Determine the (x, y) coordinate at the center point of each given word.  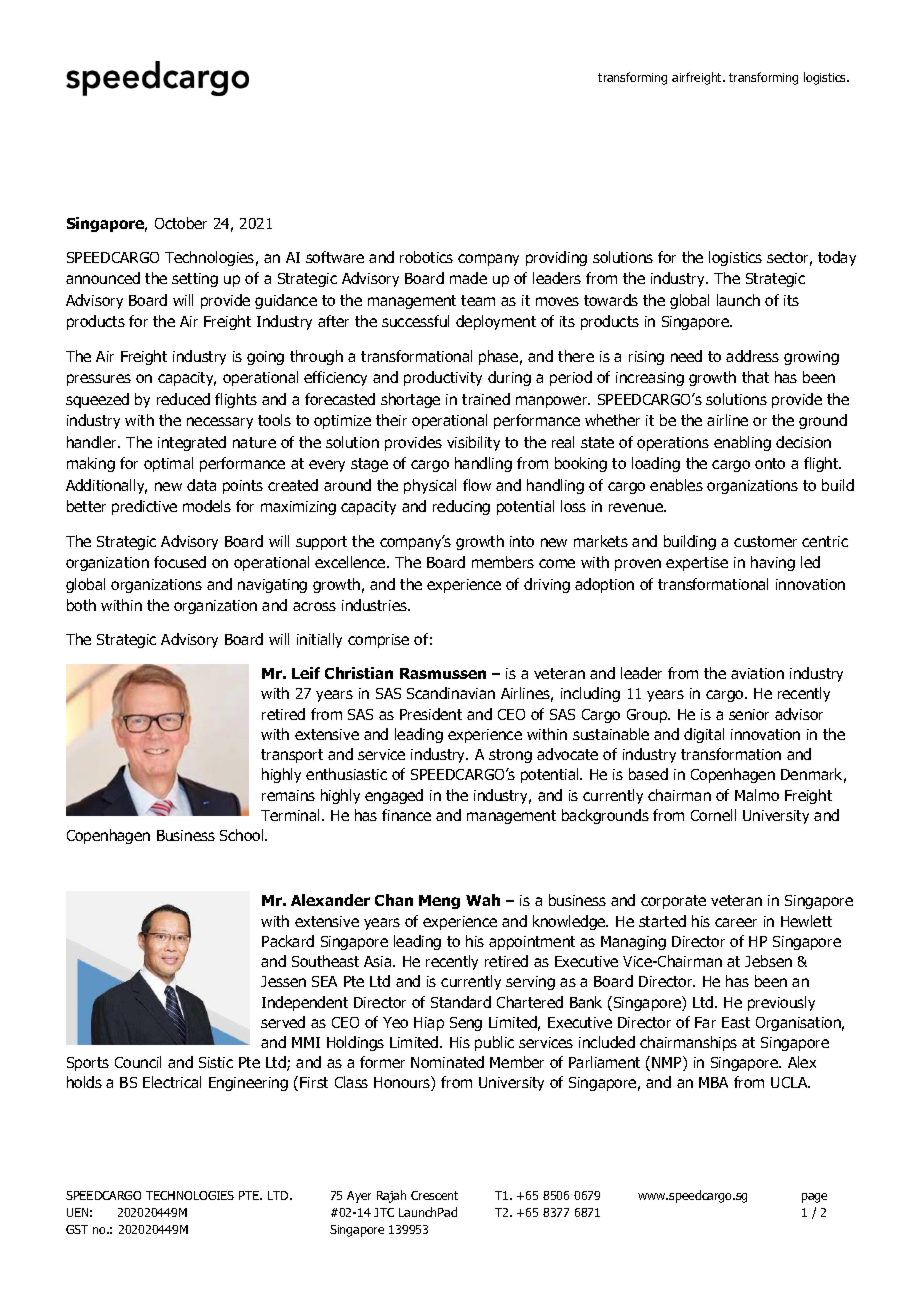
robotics (426, 257)
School (243, 835)
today (837, 258)
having (773, 563)
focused (180, 562)
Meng (439, 902)
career (736, 922)
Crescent (434, 1195)
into (522, 541)
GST (77, 1229)
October (181, 223)
